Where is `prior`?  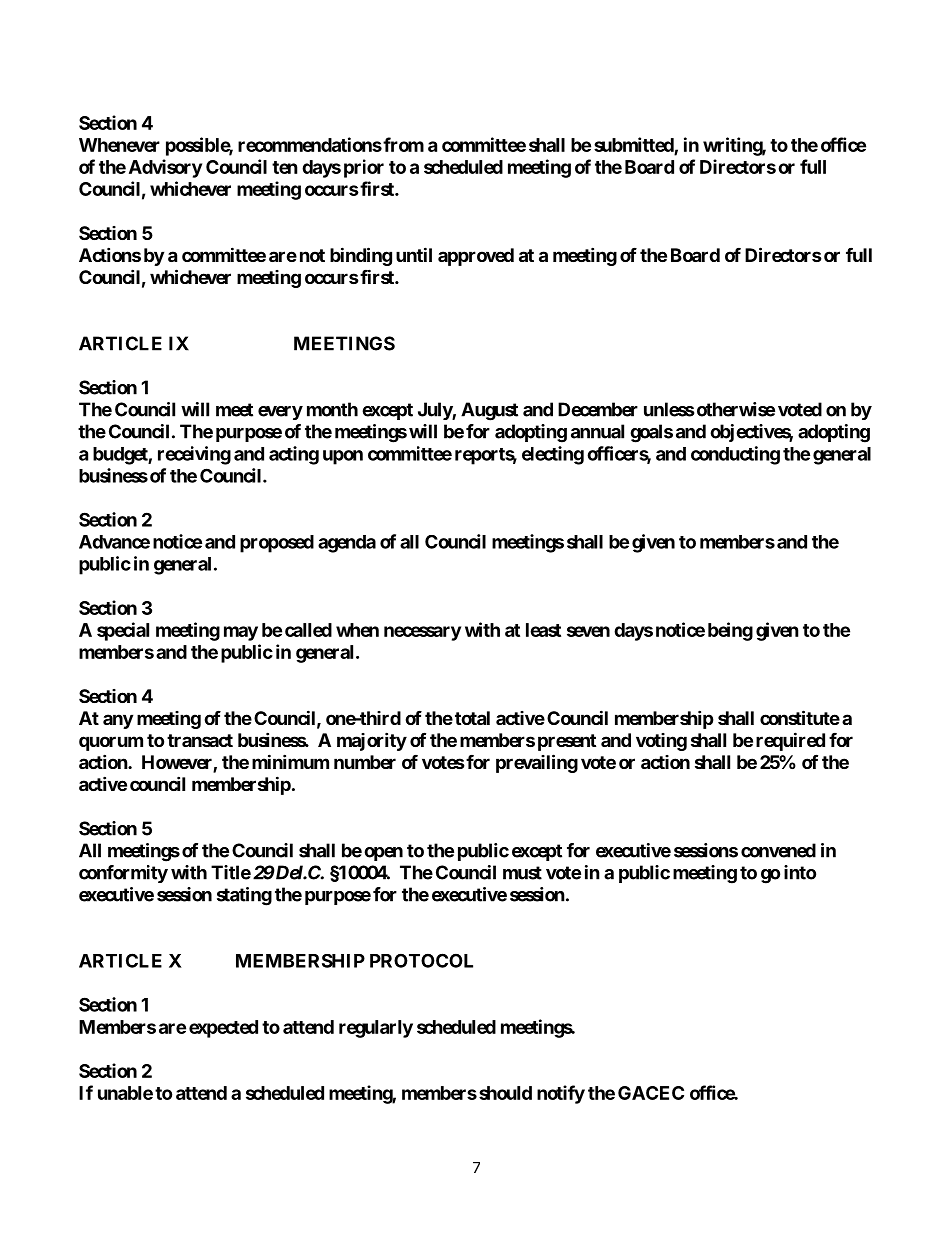 prior is located at coordinates (364, 168).
